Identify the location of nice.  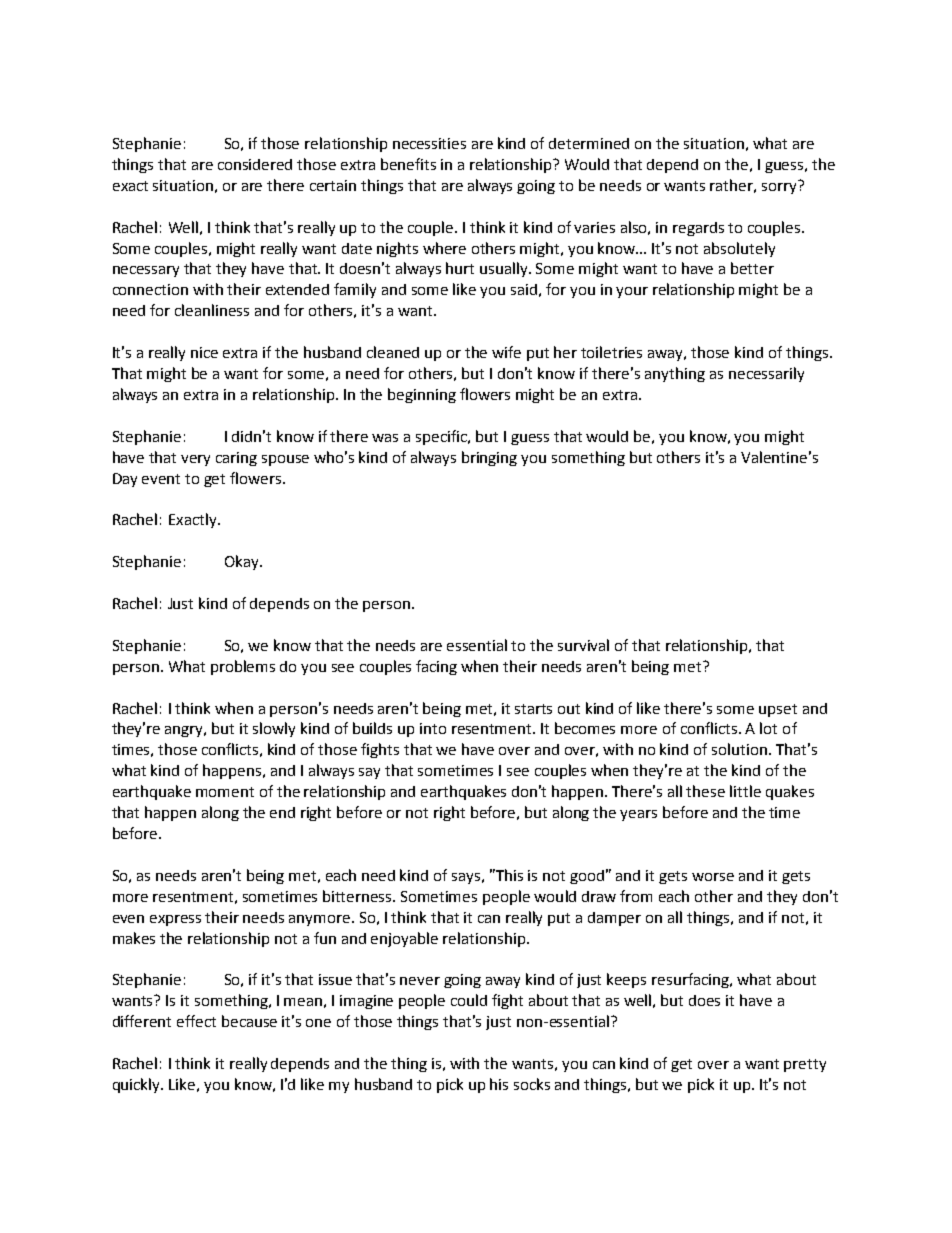
(204, 352).
